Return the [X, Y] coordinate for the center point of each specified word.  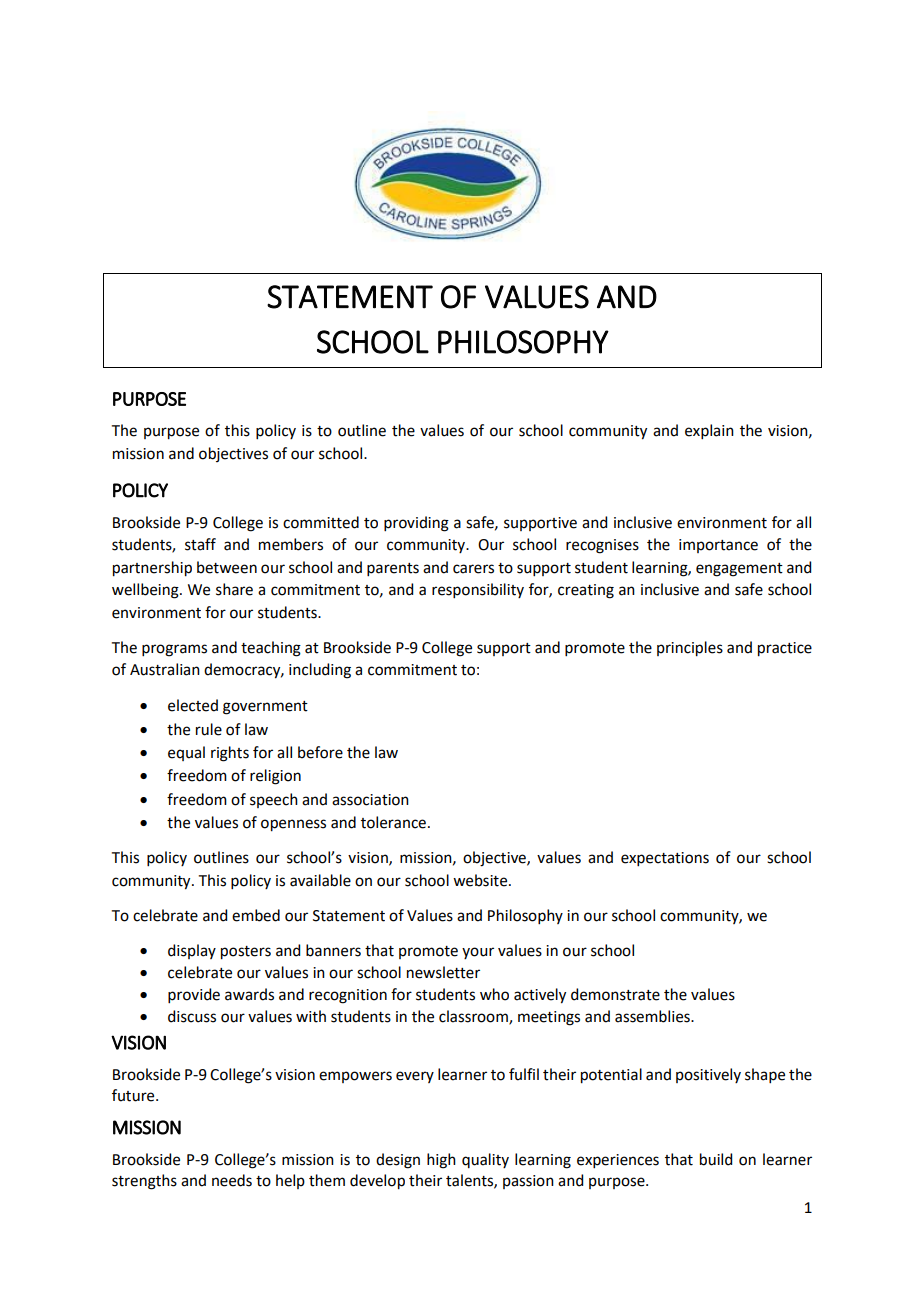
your [478, 953]
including [320, 671]
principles [690, 649]
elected [193, 705]
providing [416, 524]
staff [200, 544]
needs [232, 1180]
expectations [665, 859]
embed [256, 915]
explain [709, 431]
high [441, 1161]
